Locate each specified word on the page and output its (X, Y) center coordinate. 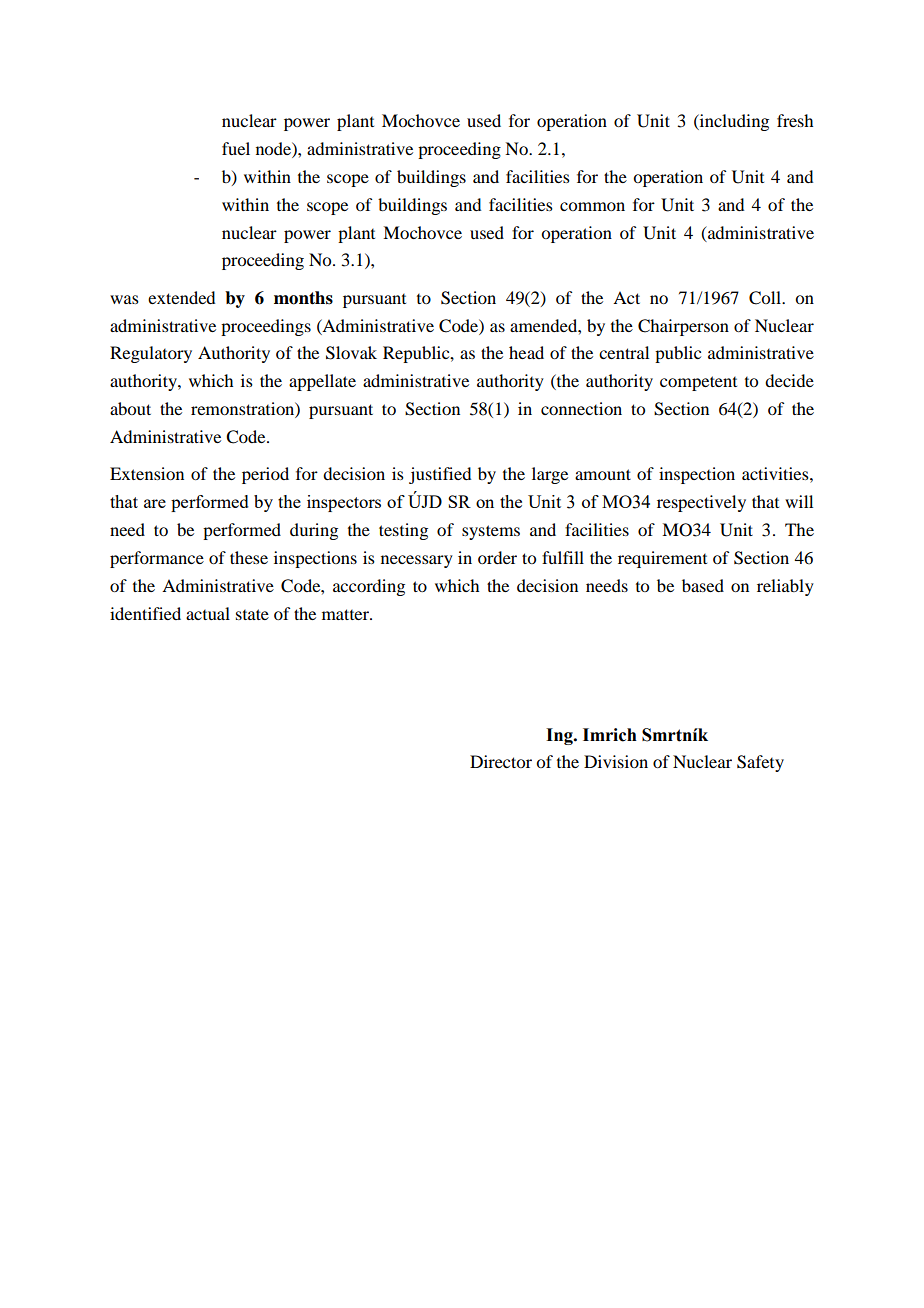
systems (491, 532)
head (526, 352)
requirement (662, 559)
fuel (236, 148)
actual (208, 613)
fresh (795, 120)
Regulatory (151, 354)
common (592, 206)
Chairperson (683, 327)
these (249, 557)
